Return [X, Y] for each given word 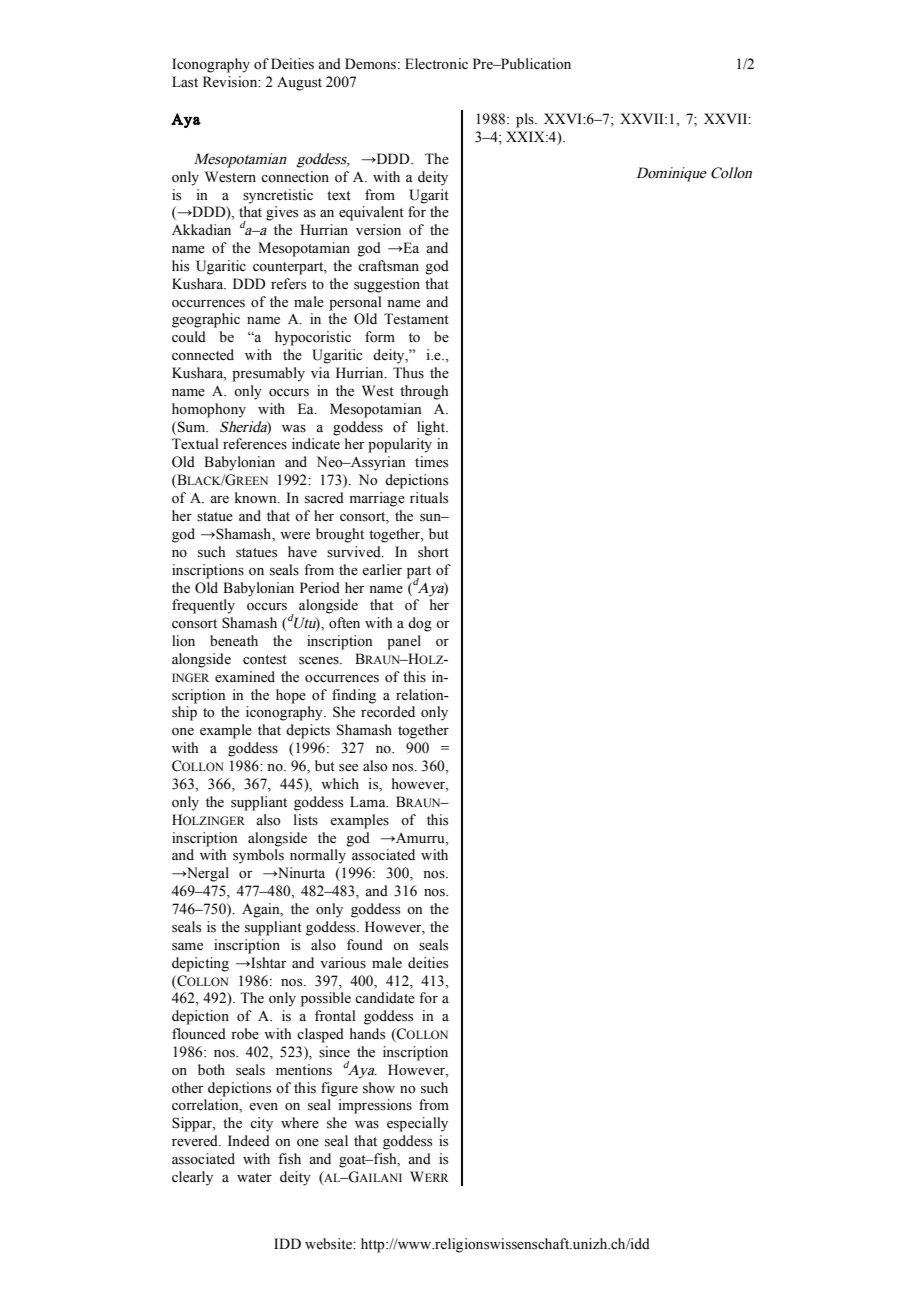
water [254, 1178]
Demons [370, 64]
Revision [231, 82]
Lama [369, 801]
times [431, 462]
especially [417, 1124]
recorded [388, 712]
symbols [258, 856]
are [219, 499]
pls [526, 120]
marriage [377, 499]
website [330, 1244]
